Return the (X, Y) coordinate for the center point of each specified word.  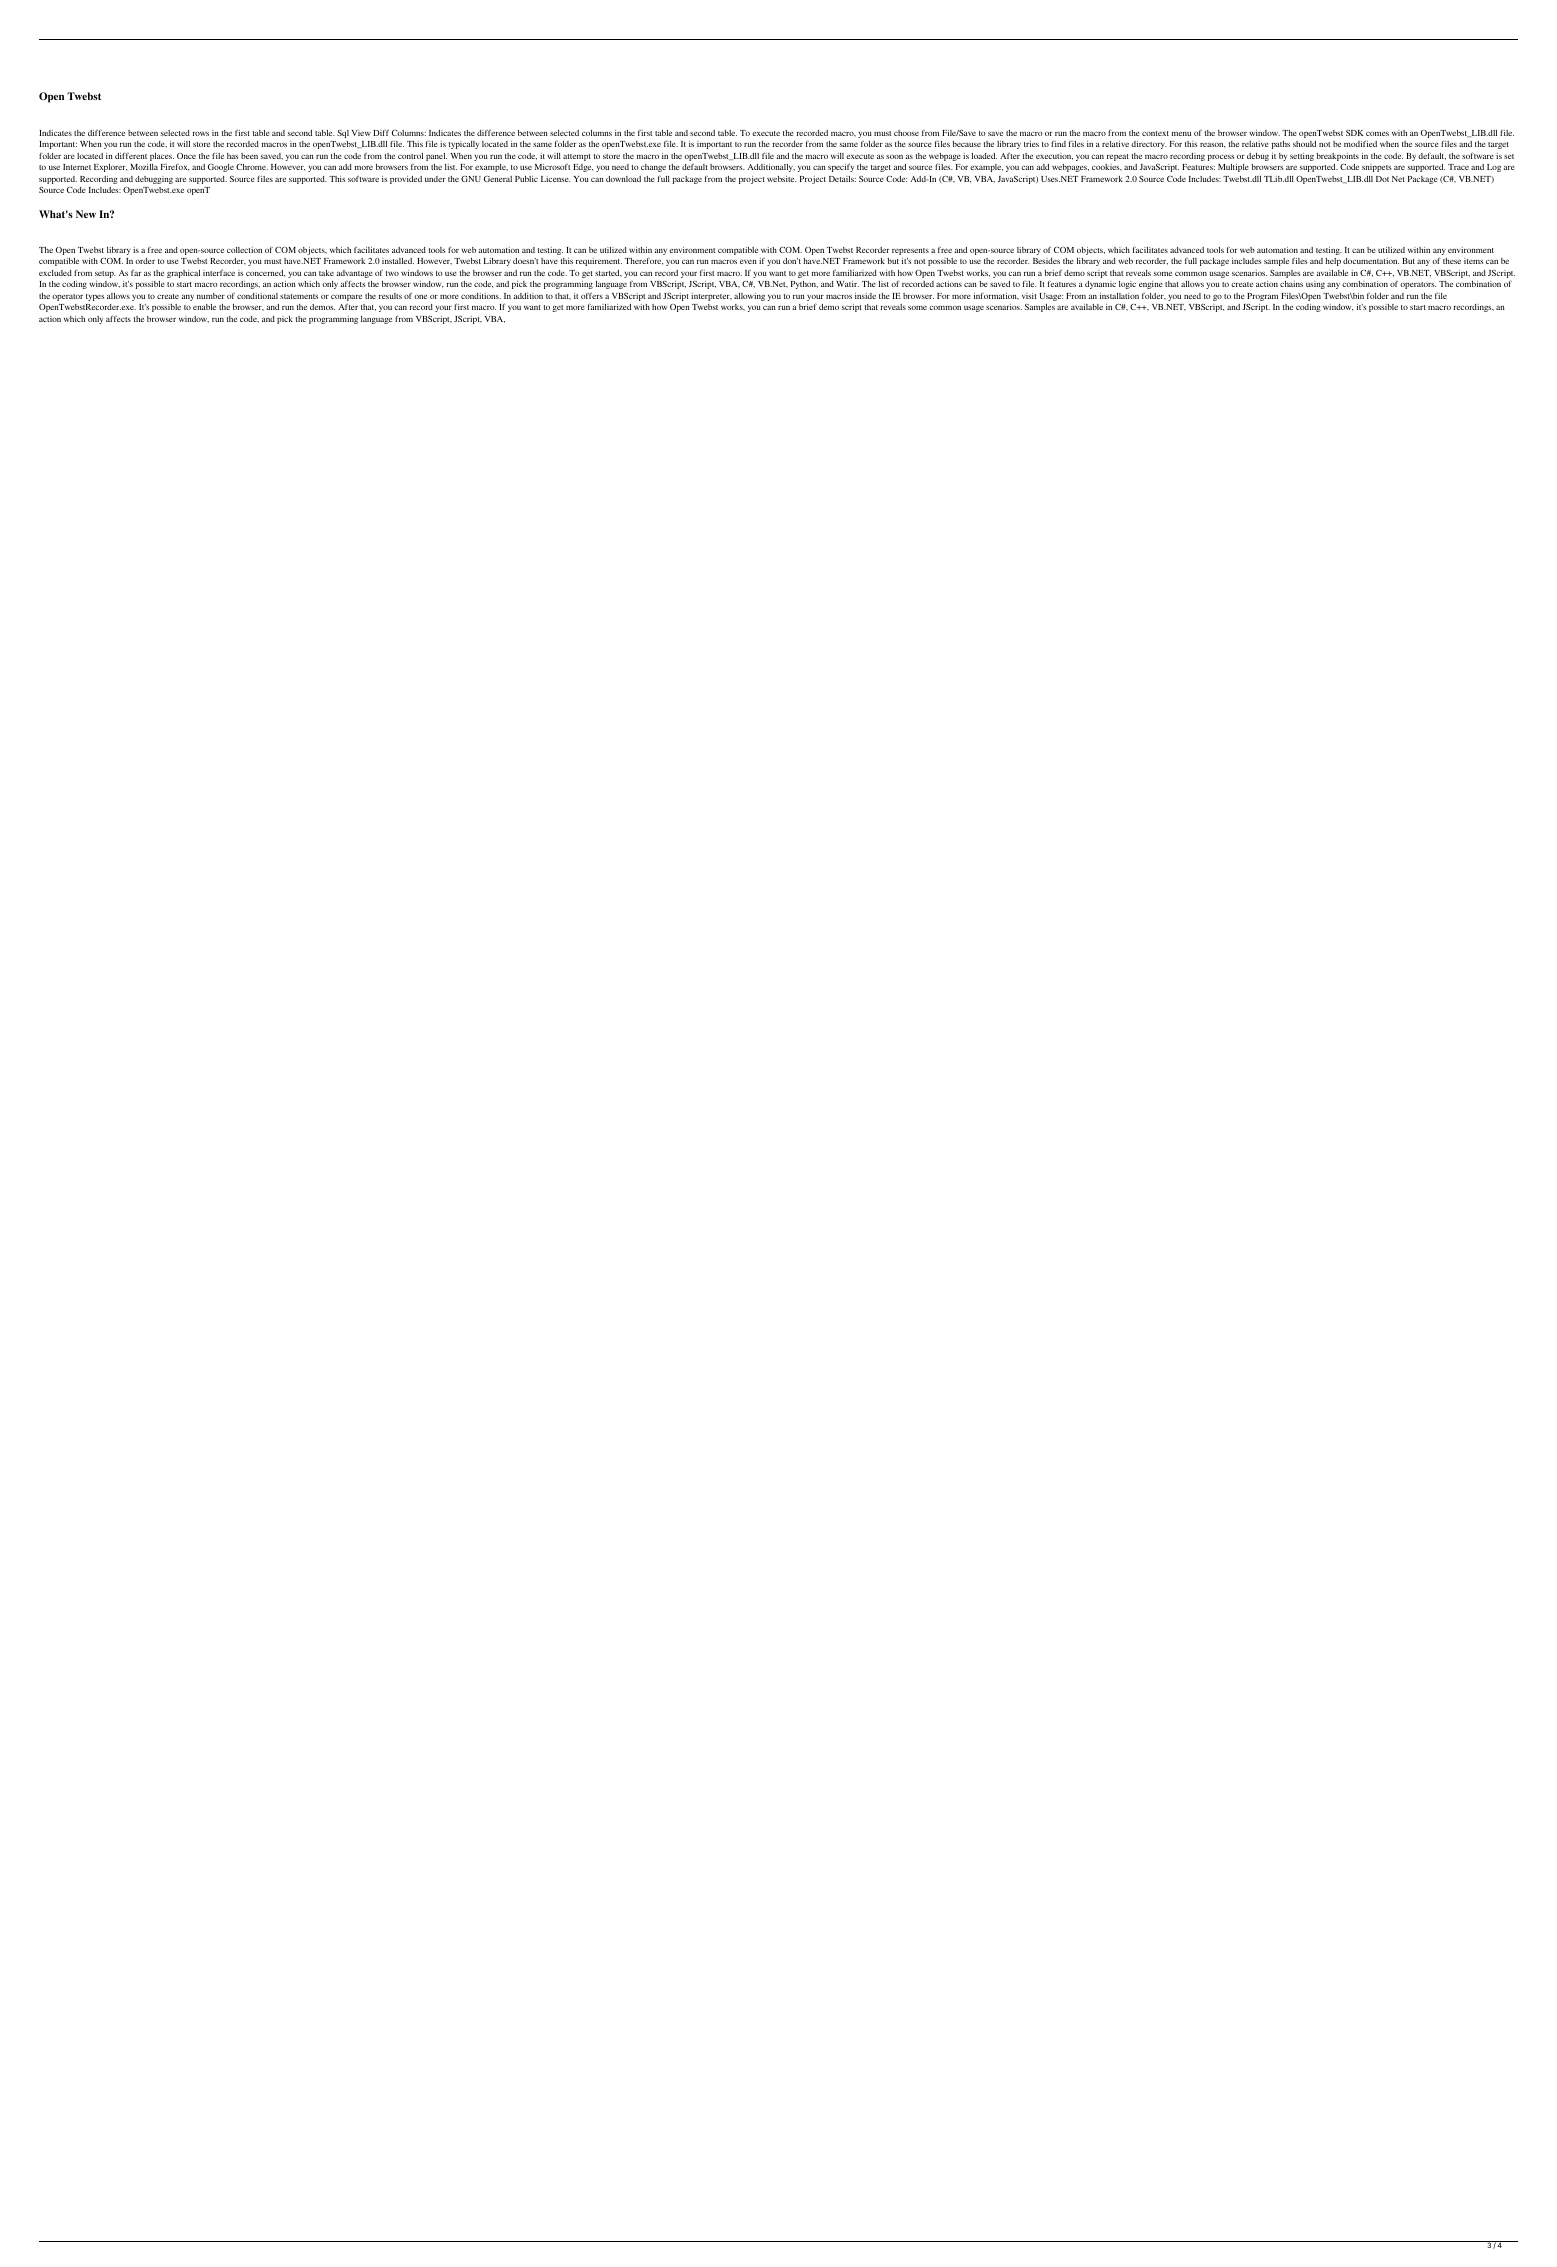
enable (204, 307)
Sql (343, 134)
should (1304, 144)
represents (910, 251)
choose (906, 133)
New (86, 214)
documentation (1371, 261)
